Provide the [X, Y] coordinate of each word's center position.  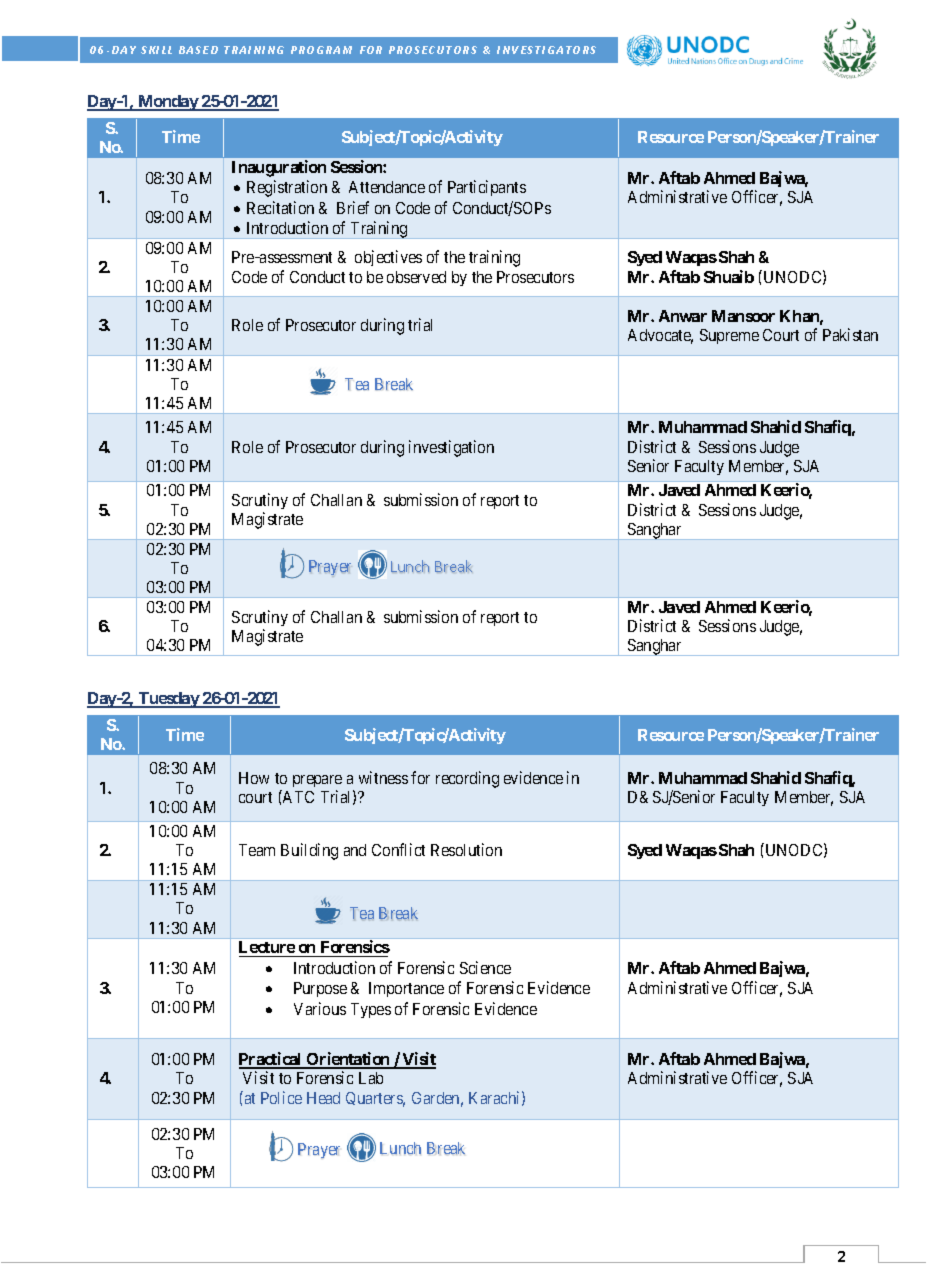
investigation [451, 448]
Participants [487, 188]
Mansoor [743, 316]
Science [485, 967]
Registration [287, 188]
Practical [271, 1060]
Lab [371, 1078]
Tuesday [168, 700]
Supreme [729, 336]
